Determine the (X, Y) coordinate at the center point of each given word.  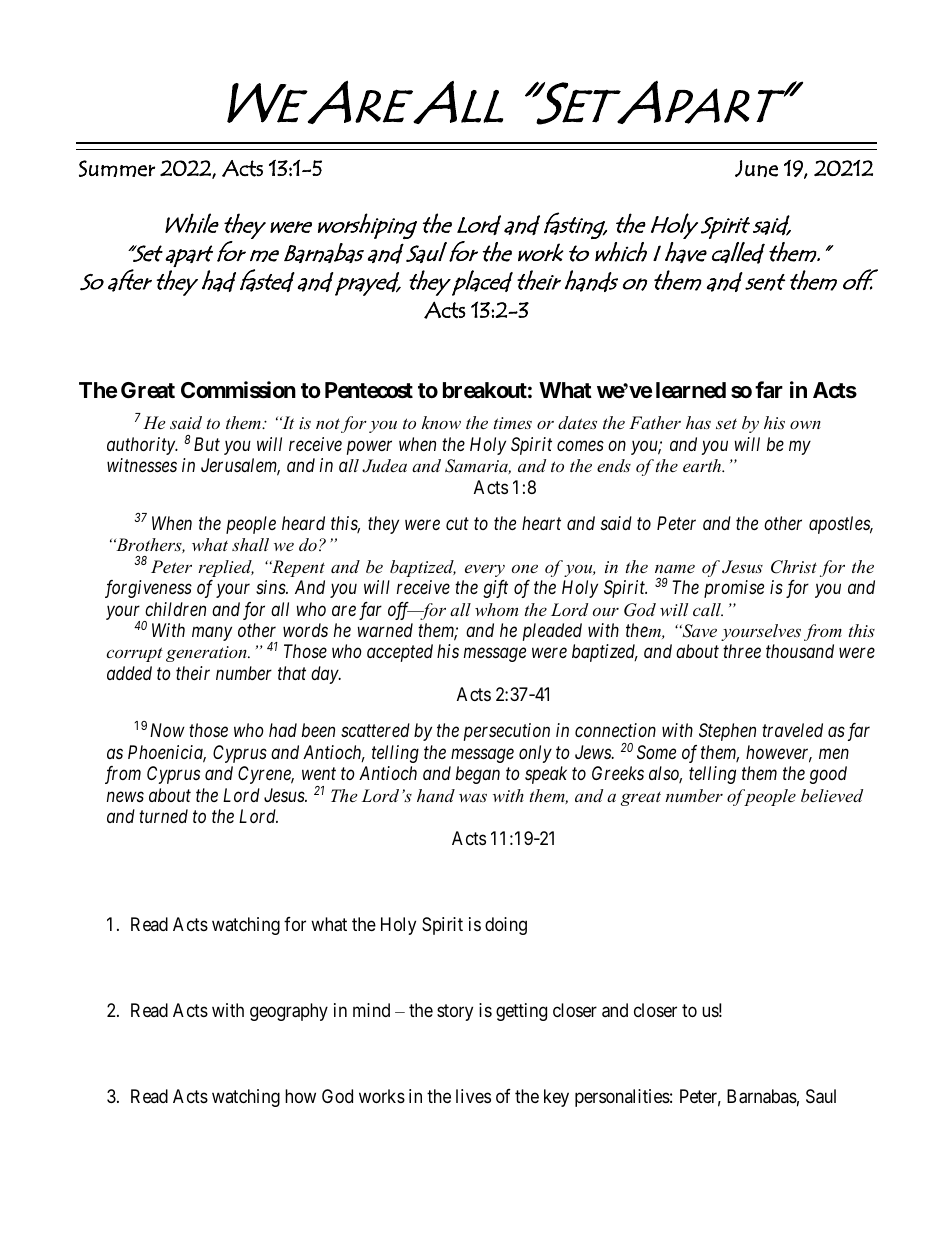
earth (703, 465)
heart (541, 523)
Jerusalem (240, 467)
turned (163, 816)
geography (289, 1012)
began (478, 775)
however (779, 753)
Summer (117, 168)
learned (691, 390)
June (756, 168)
